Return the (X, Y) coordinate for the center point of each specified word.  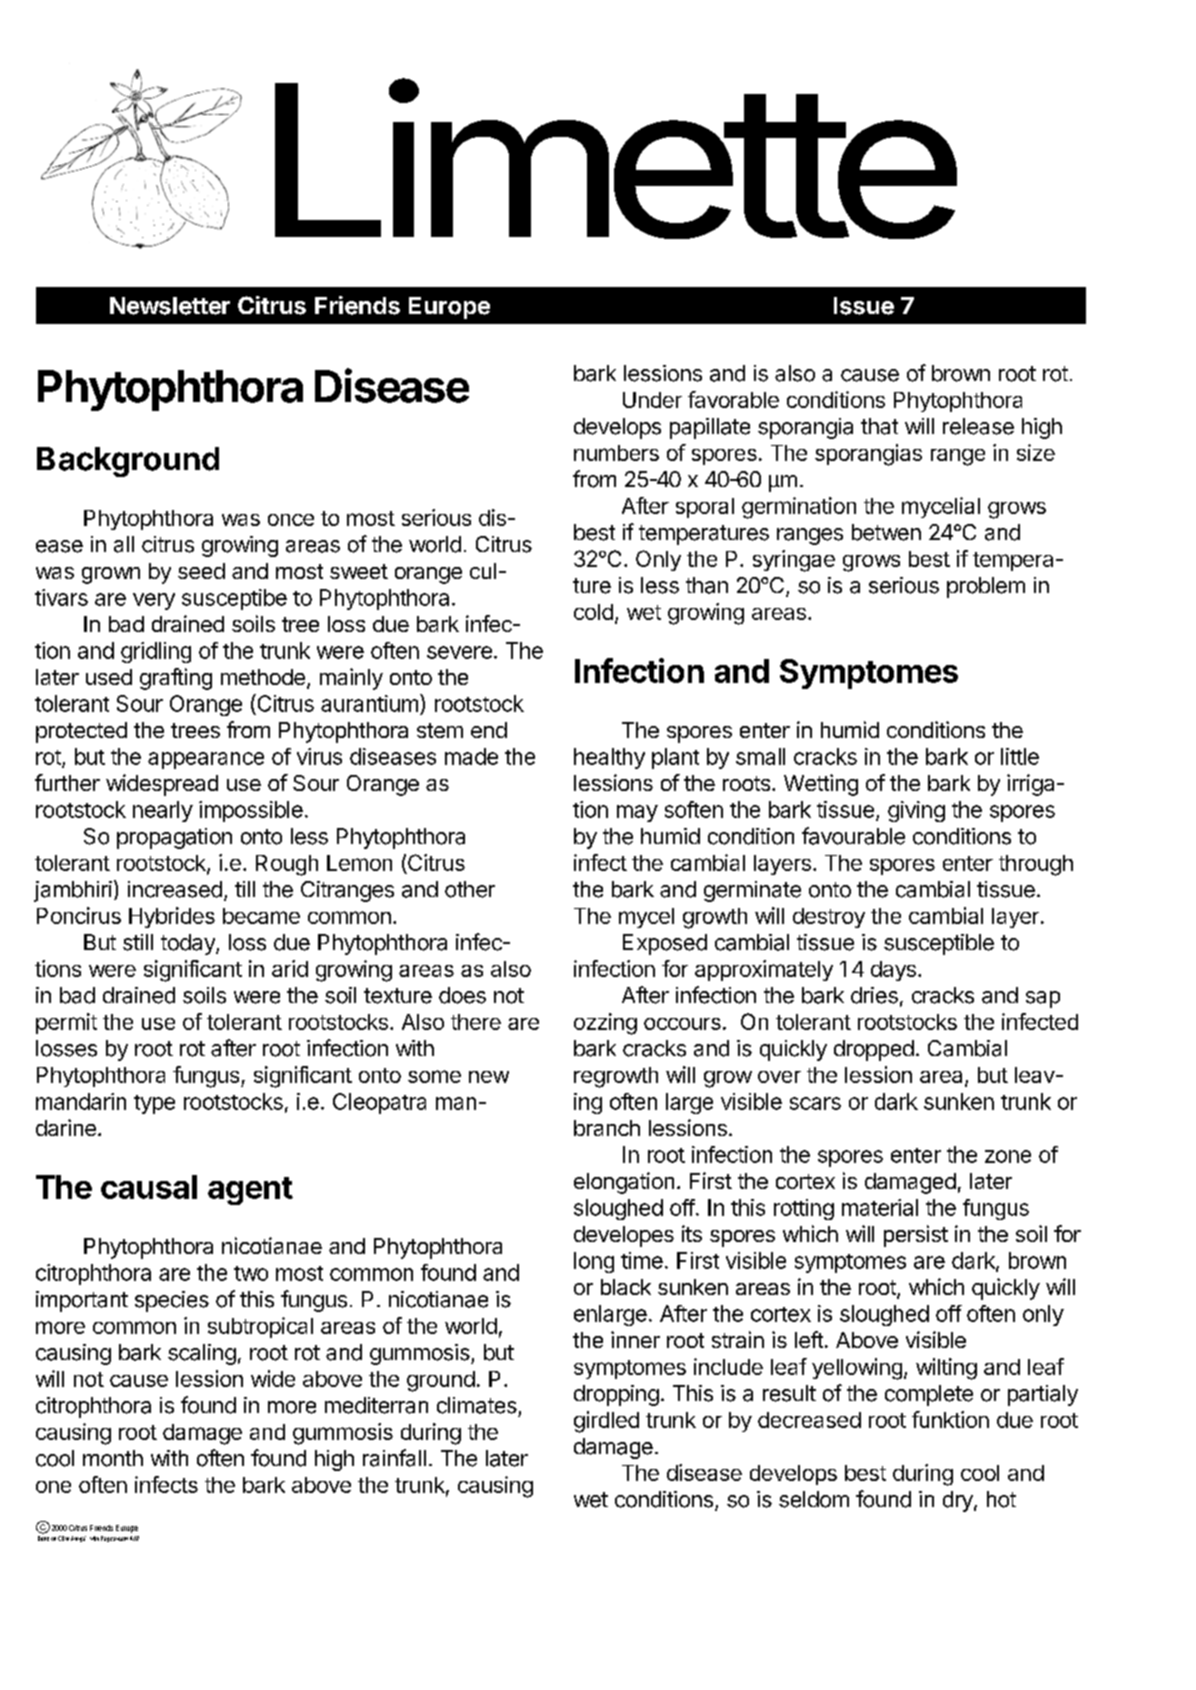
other (470, 889)
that (879, 426)
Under (652, 400)
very (154, 601)
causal (149, 1187)
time (642, 1260)
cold (593, 612)
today (189, 944)
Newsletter (170, 306)
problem (986, 587)
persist (916, 1236)
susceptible (939, 944)
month (113, 1458)
